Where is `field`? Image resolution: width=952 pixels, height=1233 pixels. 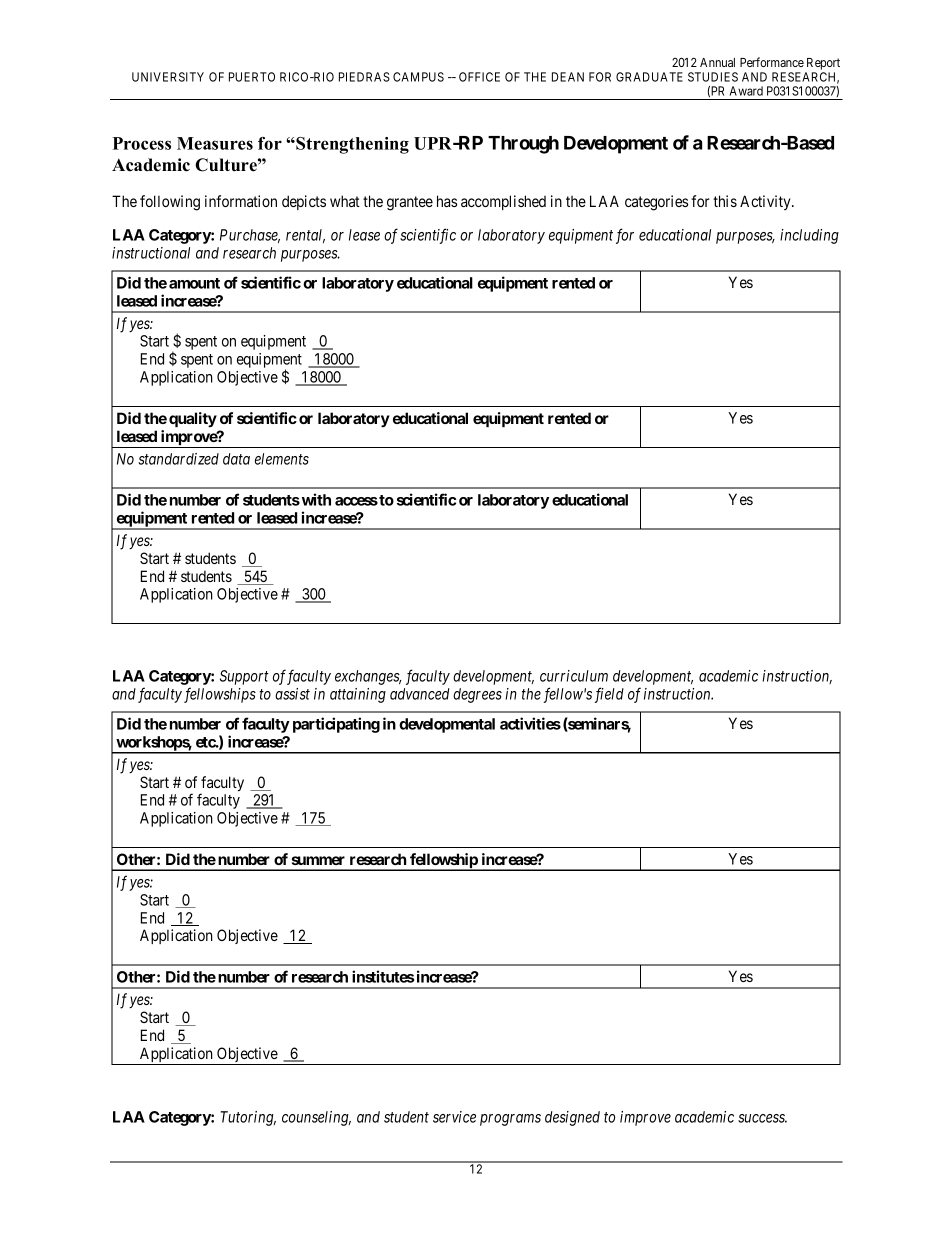
field is located at coordinates (609, 695).
